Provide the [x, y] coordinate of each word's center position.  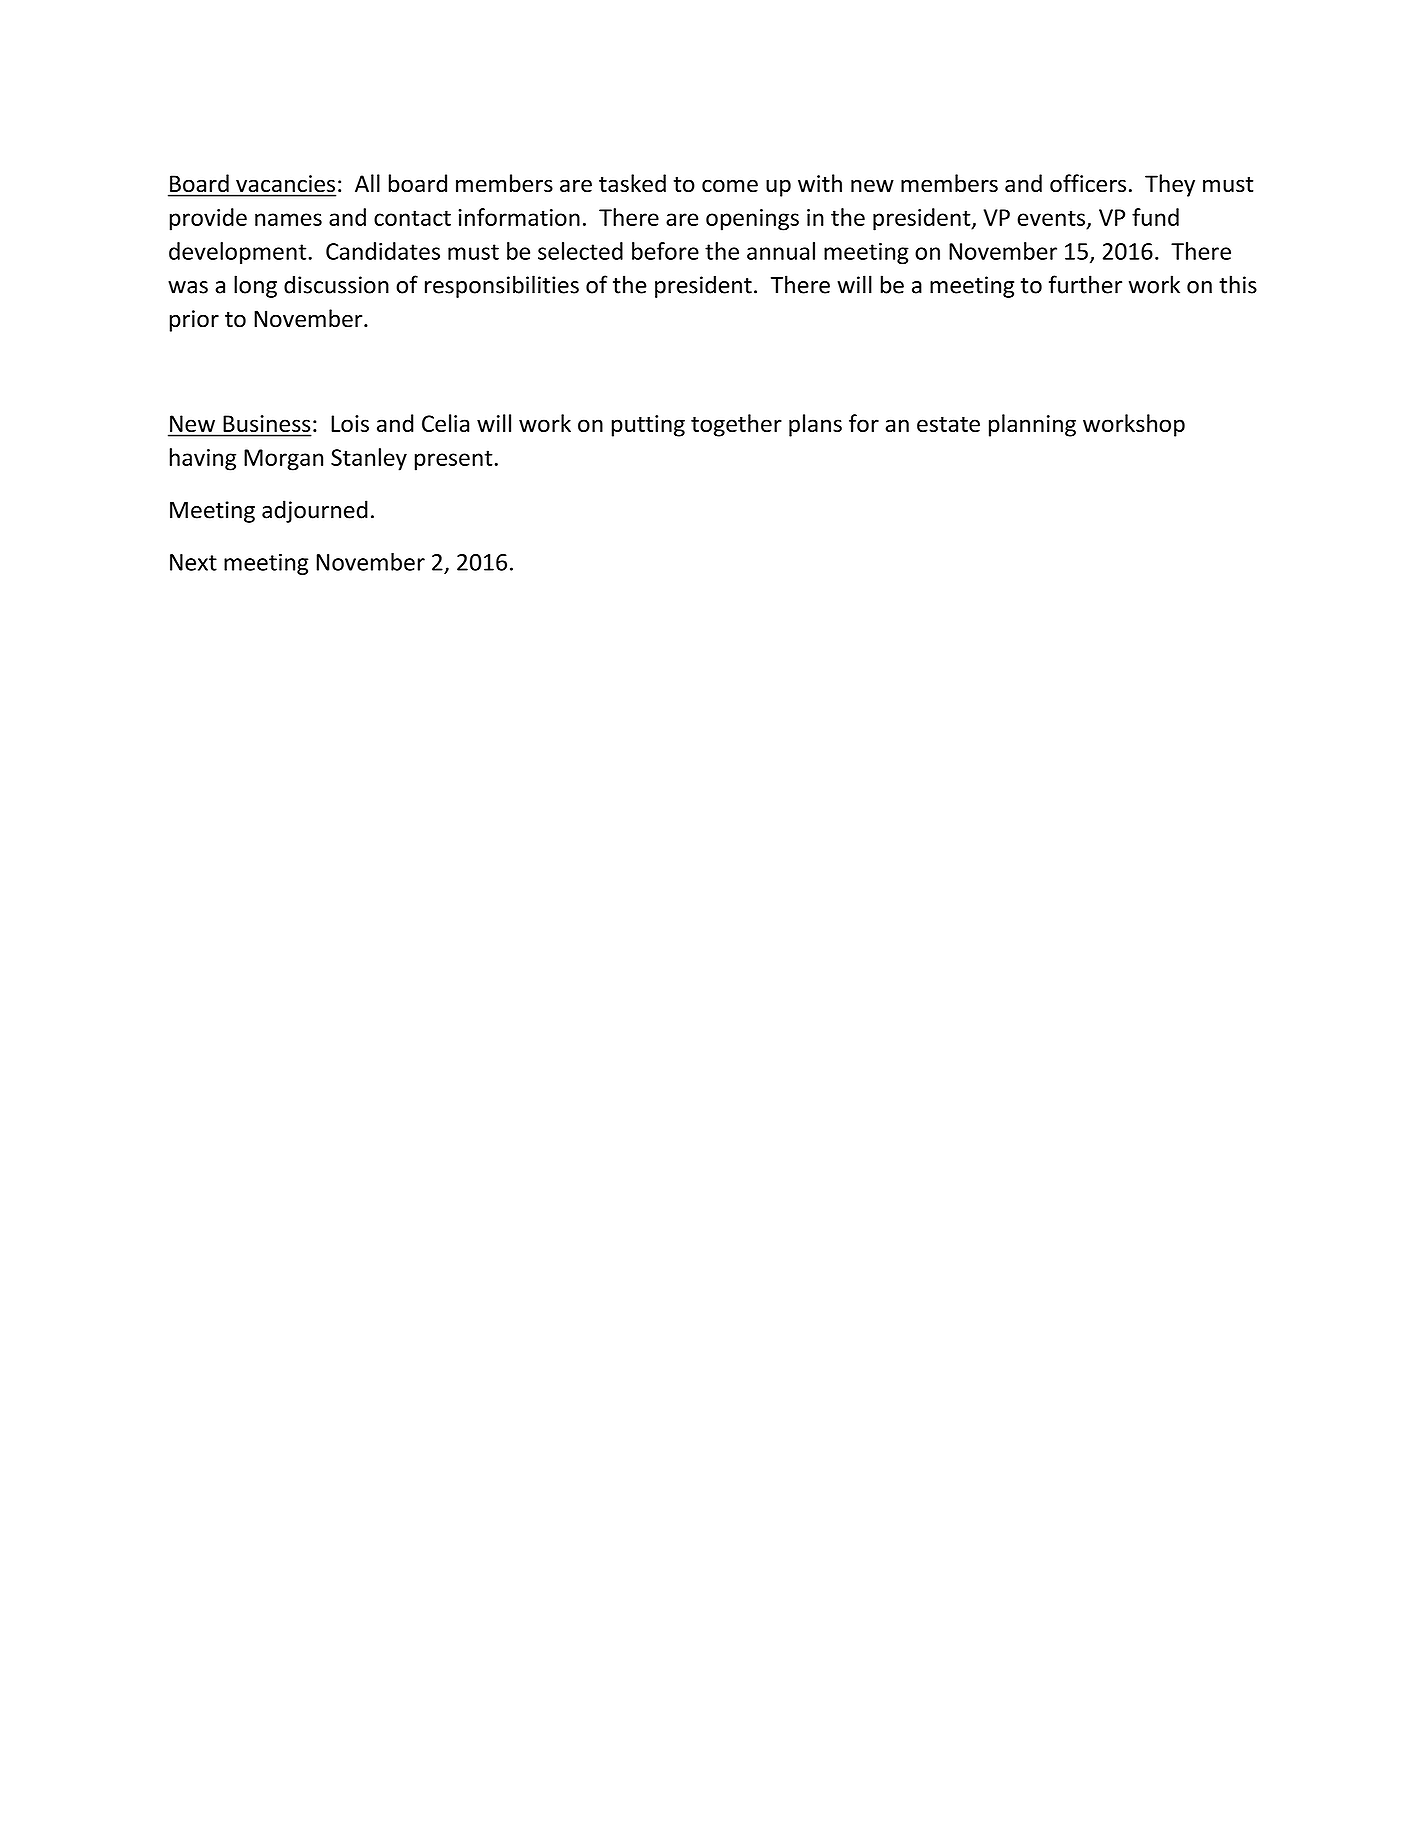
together [736, 425]
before [665, 251]
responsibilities [502, 286]
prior [194, 321]
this [1238, 284]
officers [1088, 183]
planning [1032, 425]
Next [193, 562]
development [239, 253]
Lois [350, 423]
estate [948, 424]
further [1085, 284]
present [454, 460]
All [367, 183]
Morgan [283, 460]
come [730, 185]
